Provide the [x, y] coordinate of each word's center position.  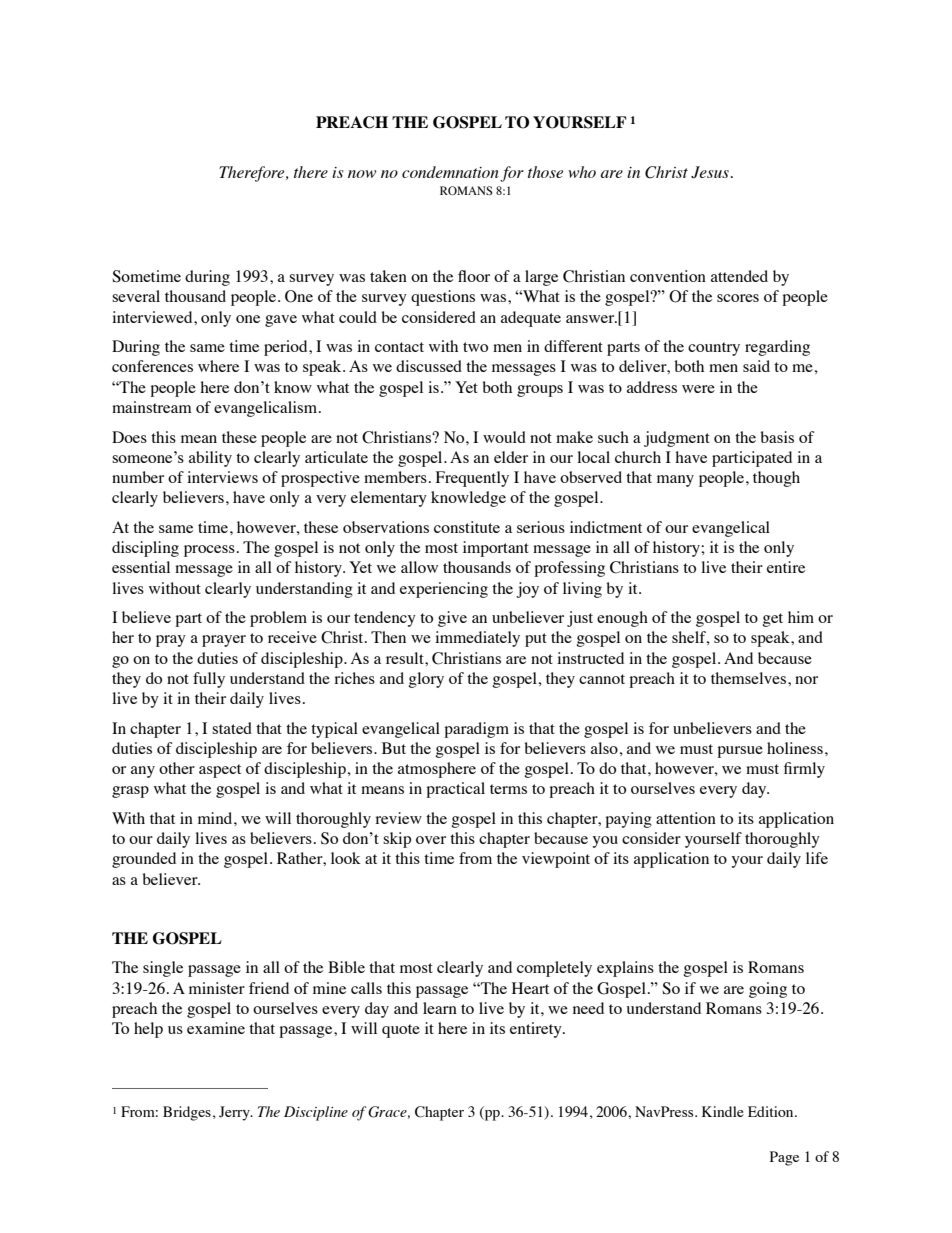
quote [401, 1031]
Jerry [235, 1113]
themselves [750, 678]
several [136, 296]
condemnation [450, 172]
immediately [477, 639]
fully [209, 680]
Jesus [710, 172]
